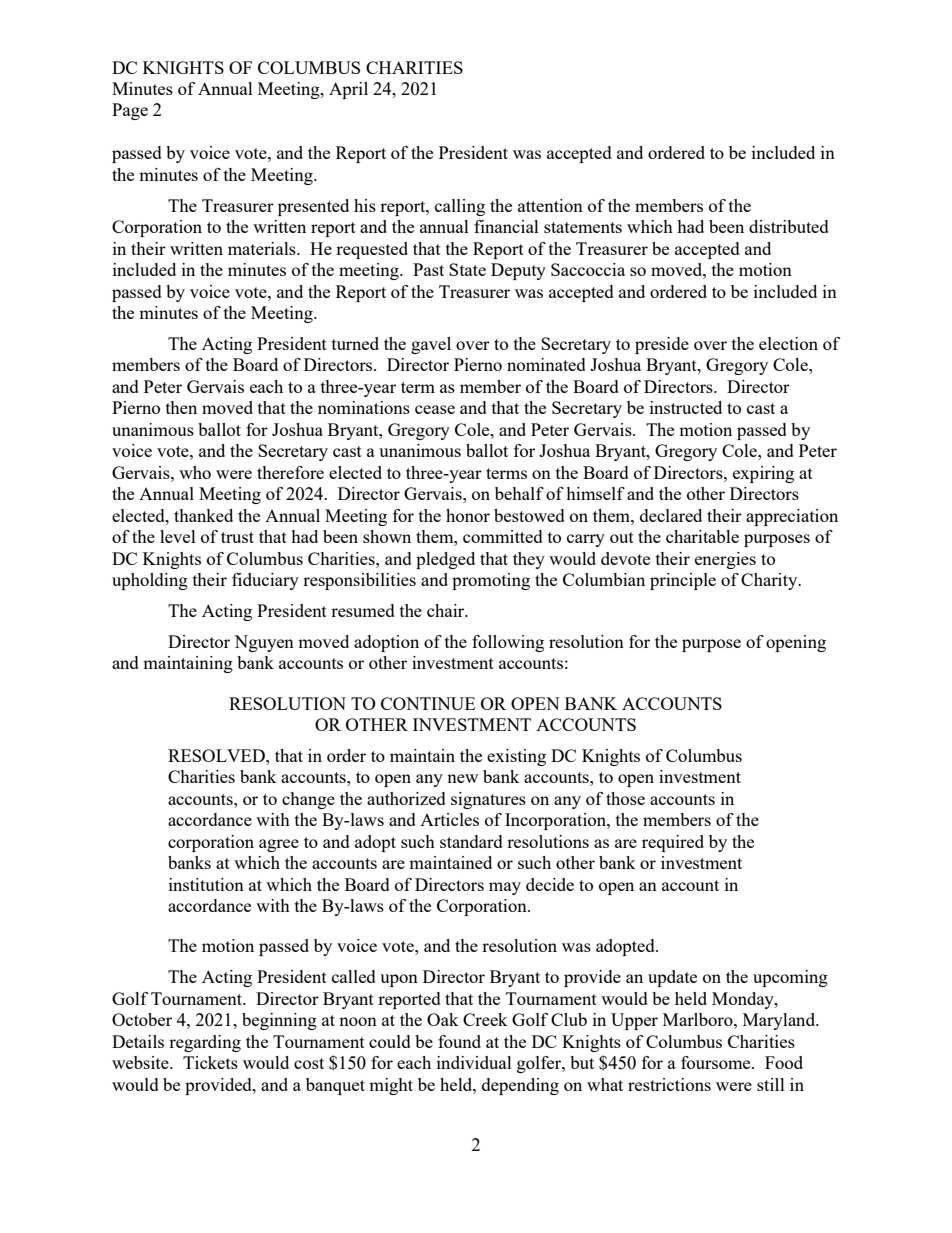 The height and width of the screenshot is (1233, 952). What do you see at coordinates (789, 226) in the screenshot?
I see `distributed` at bounding box center [789, 226].
